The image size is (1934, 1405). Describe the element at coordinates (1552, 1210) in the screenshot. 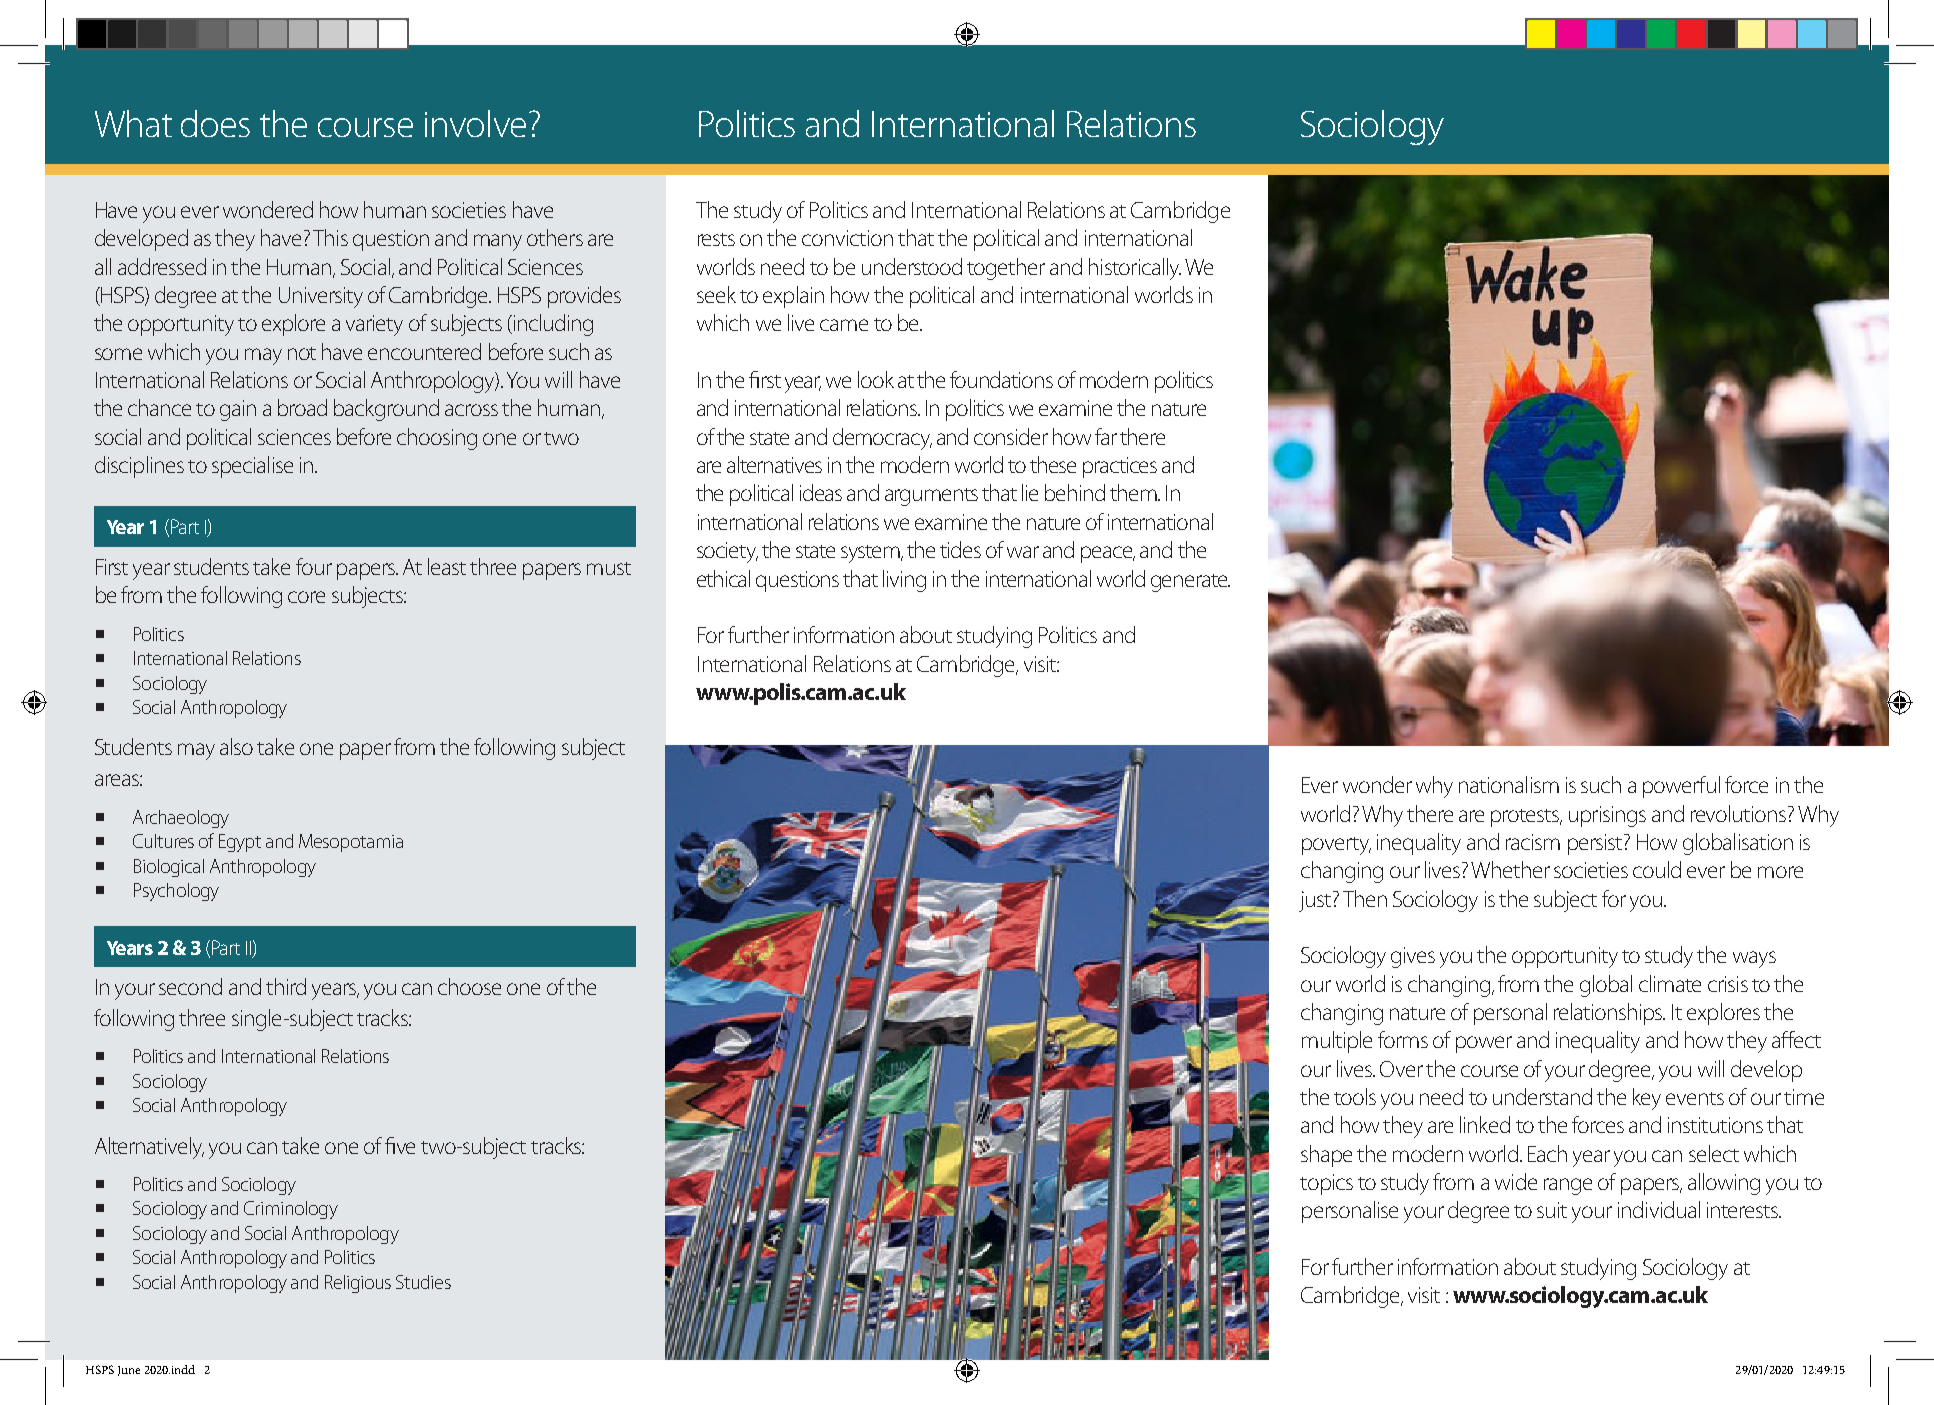

I see `suit` at that location.
